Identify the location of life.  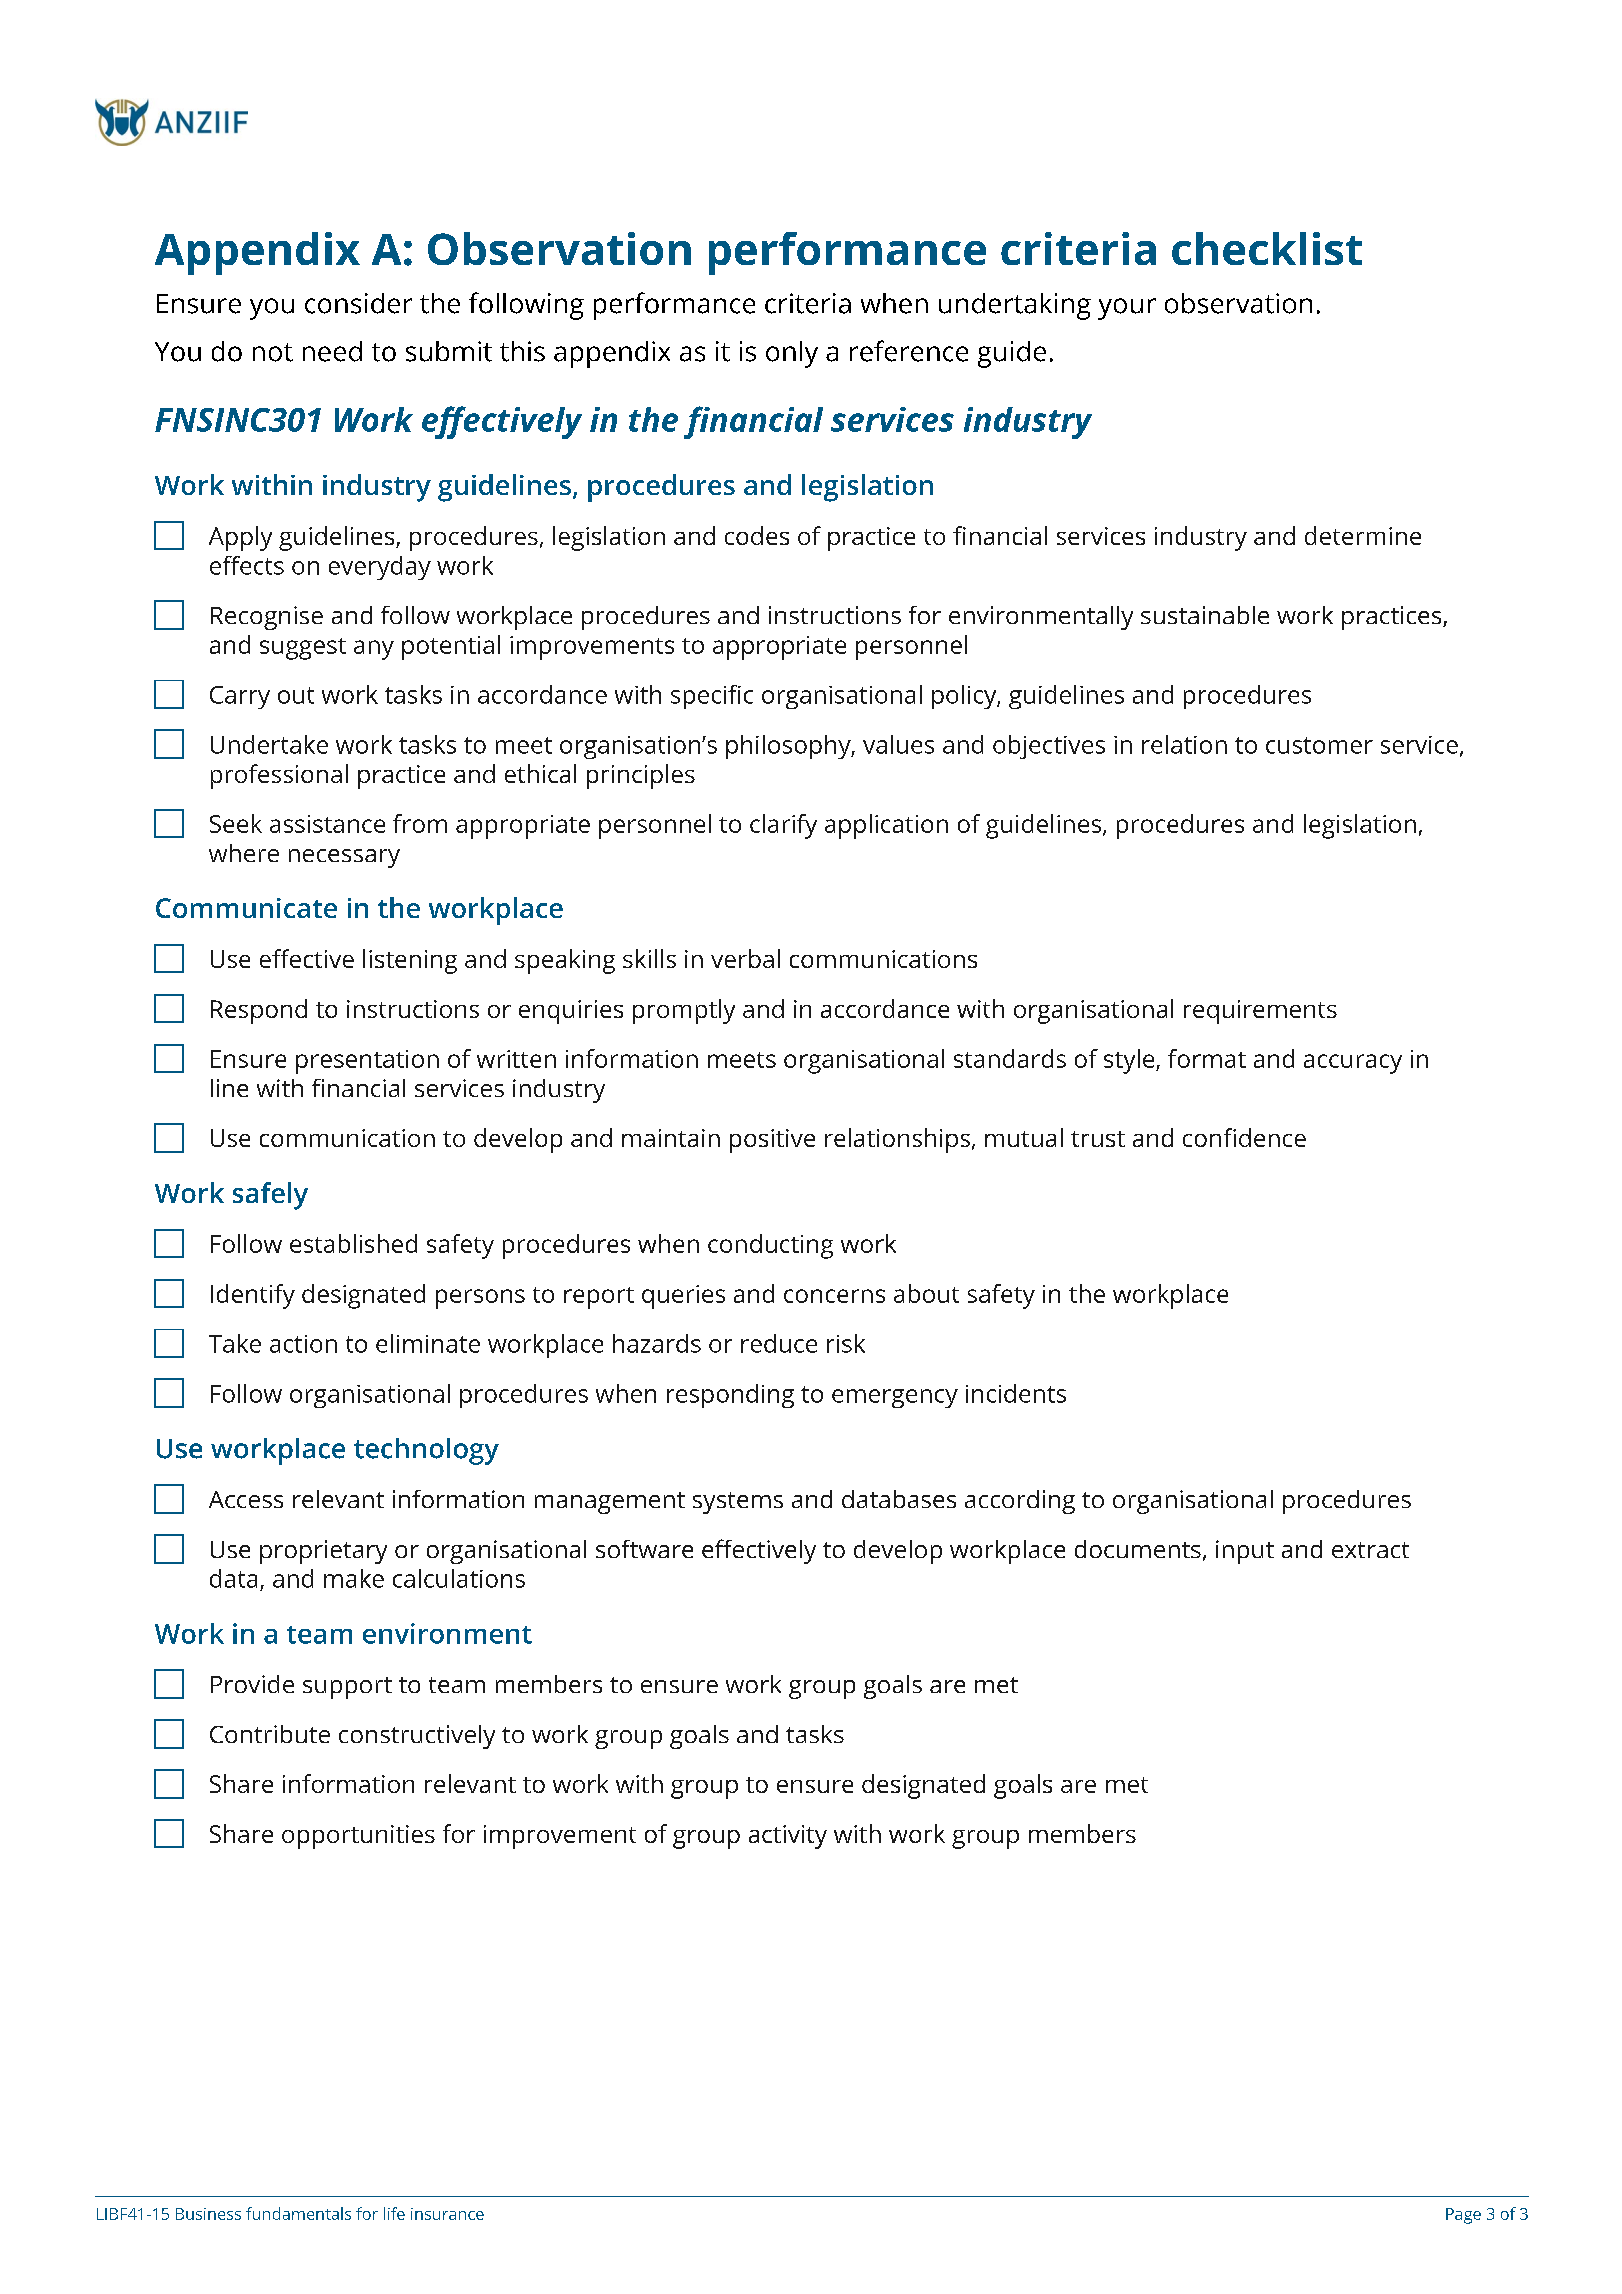
(394, 2213).
